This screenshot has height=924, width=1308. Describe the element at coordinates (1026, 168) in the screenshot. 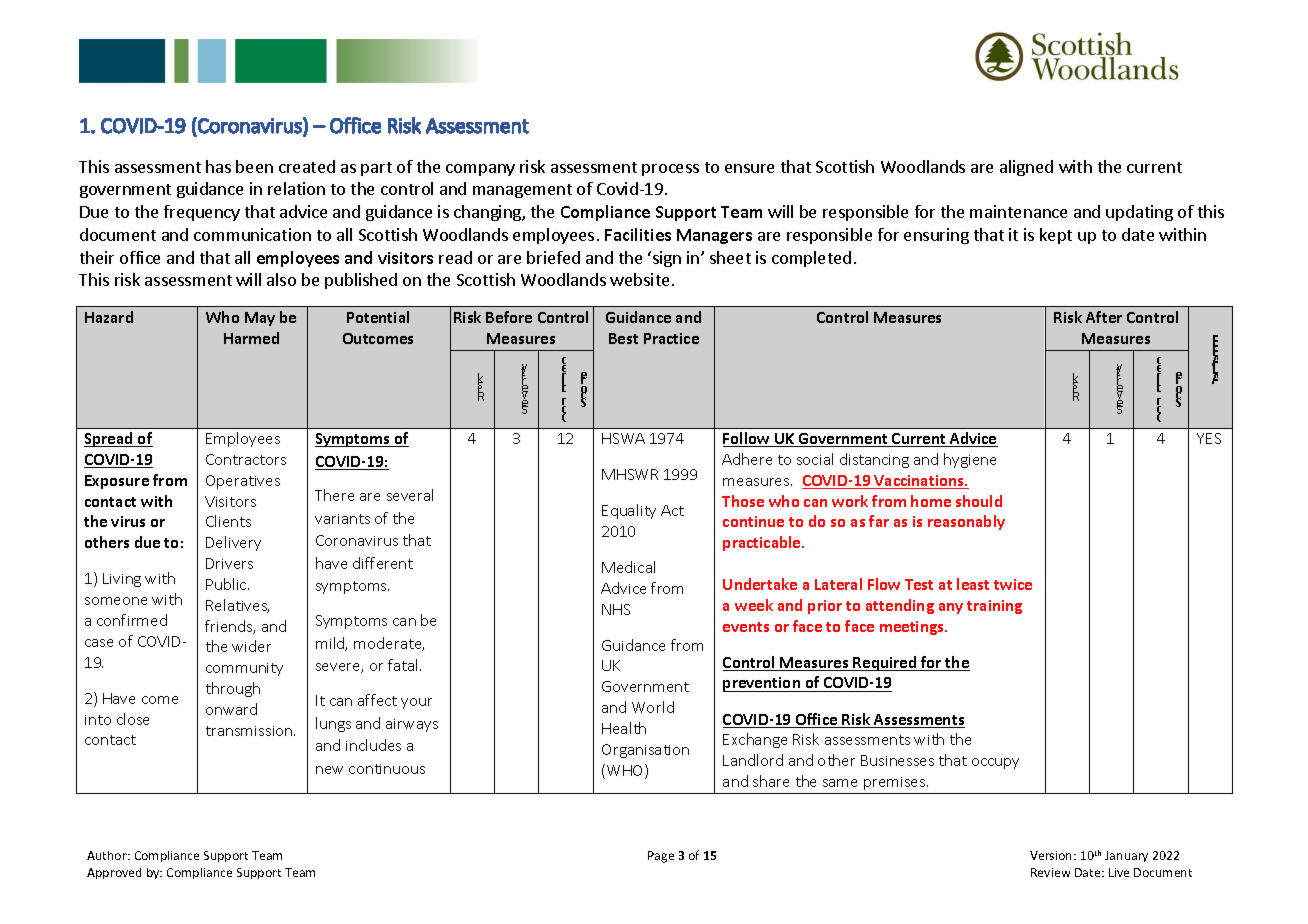

I see `aligned` at that location.
